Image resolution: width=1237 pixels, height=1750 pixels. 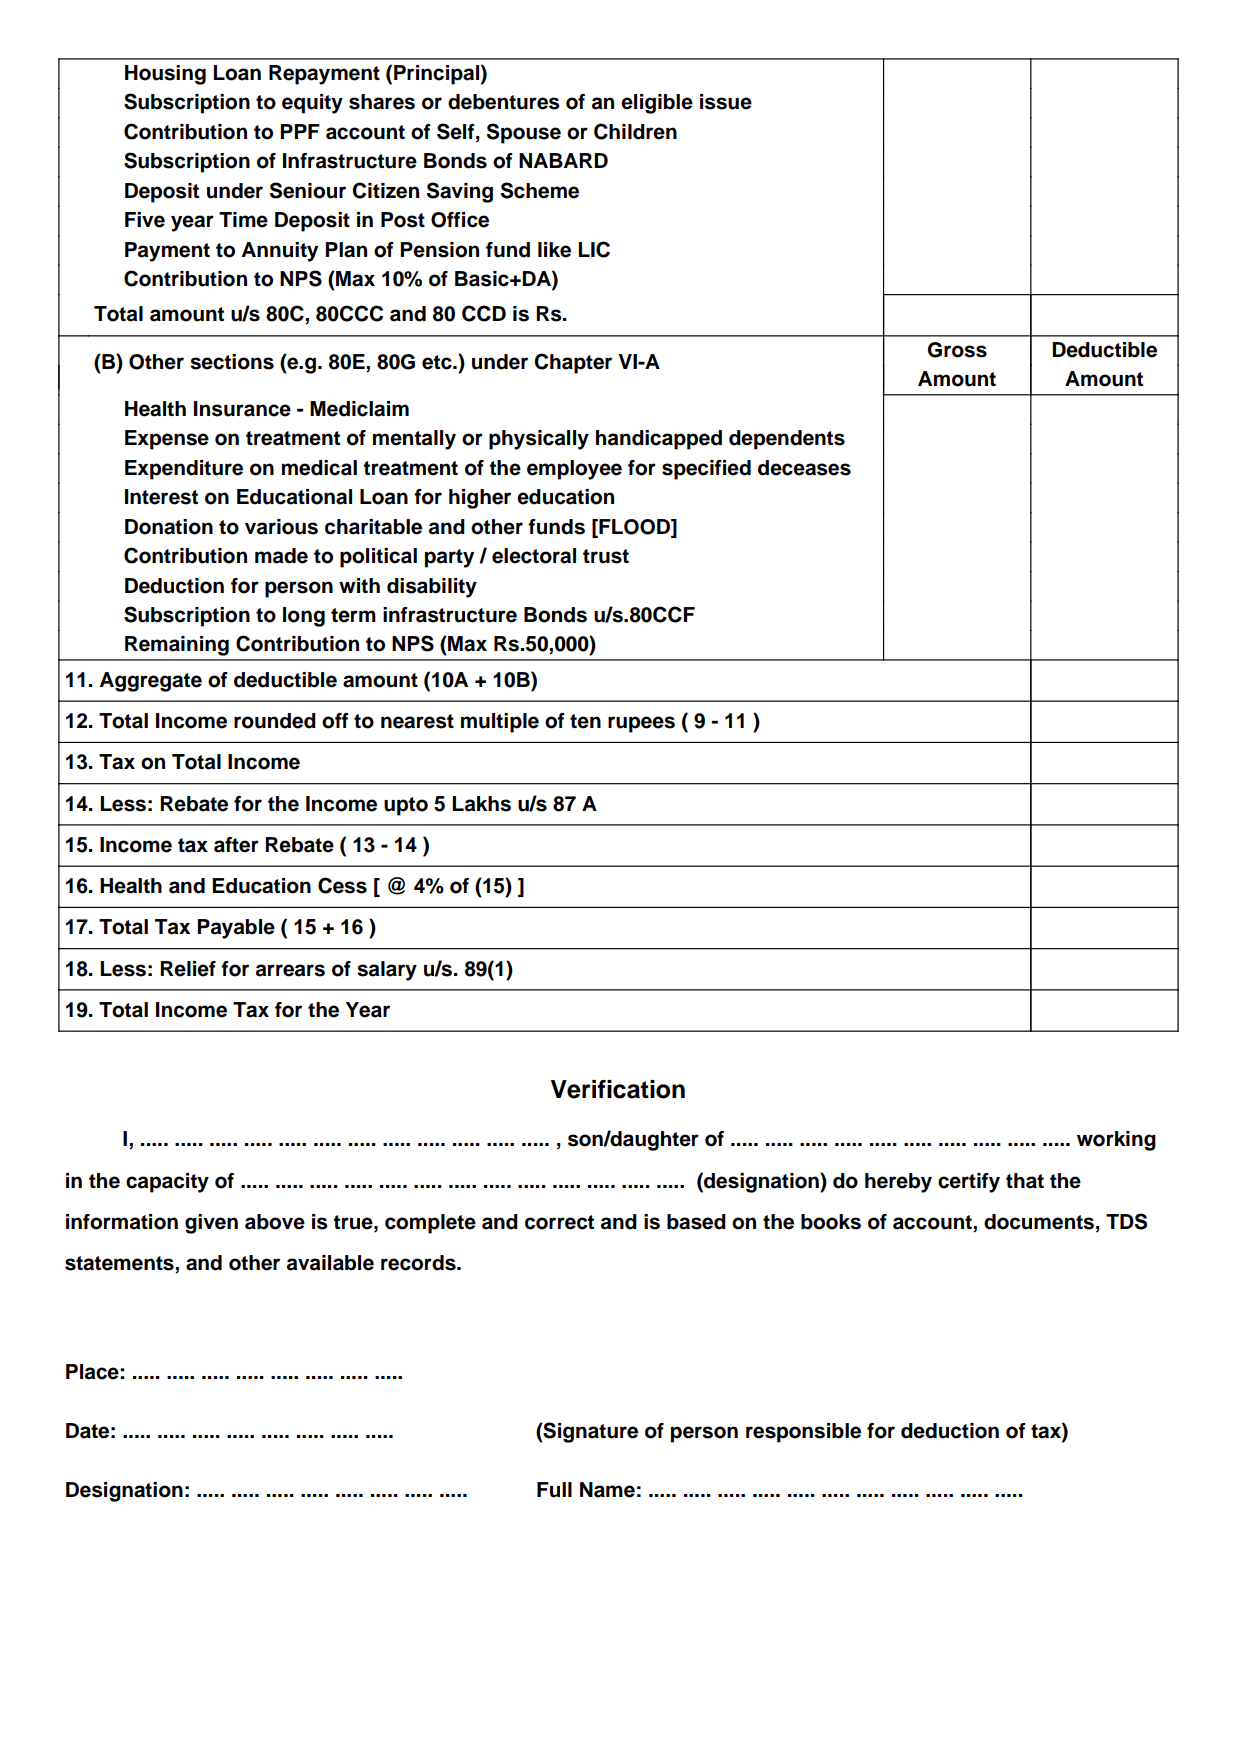 I want to click on PPF, so click(x=300, y=131).
